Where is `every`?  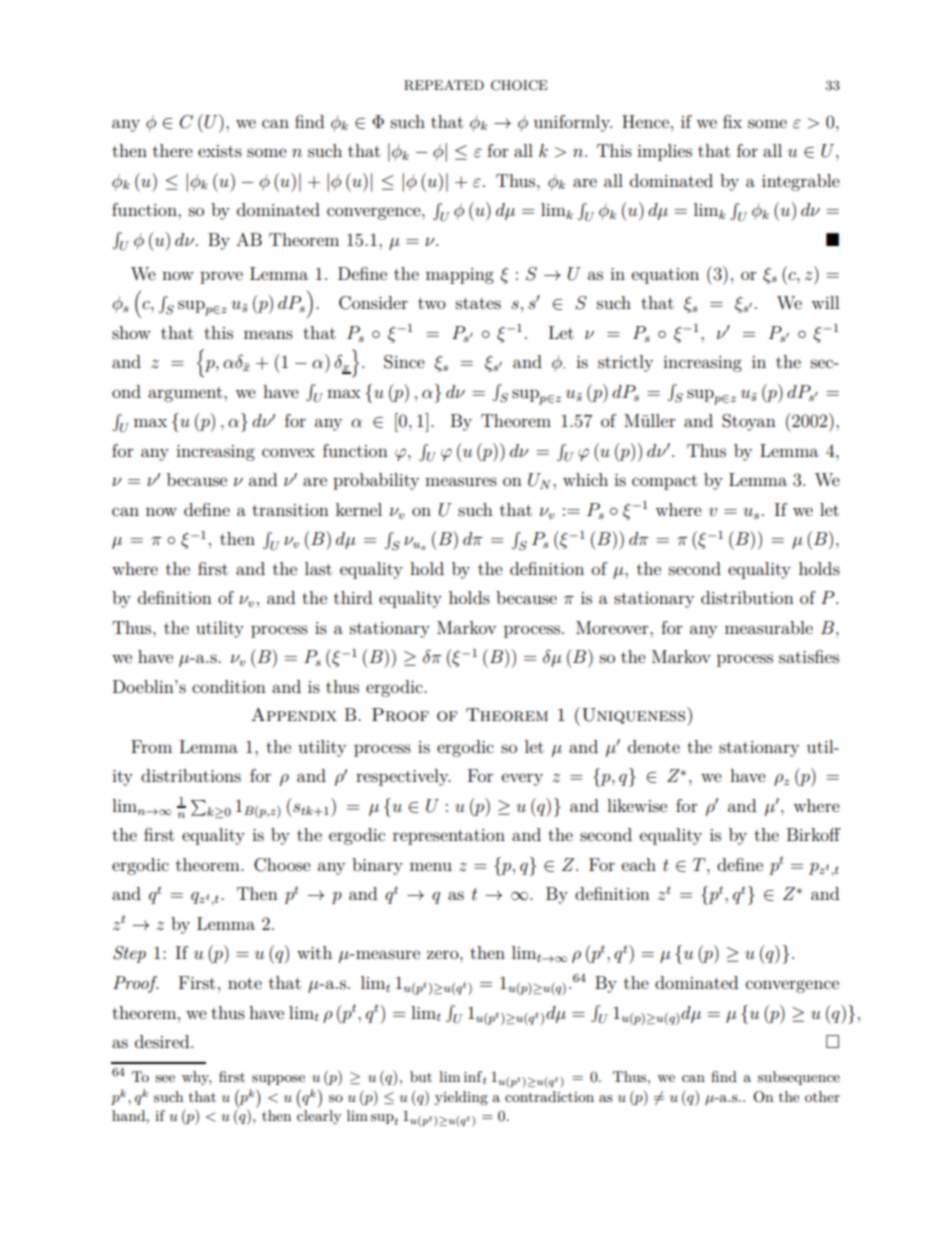
every is located at coordinates (522, 779).
